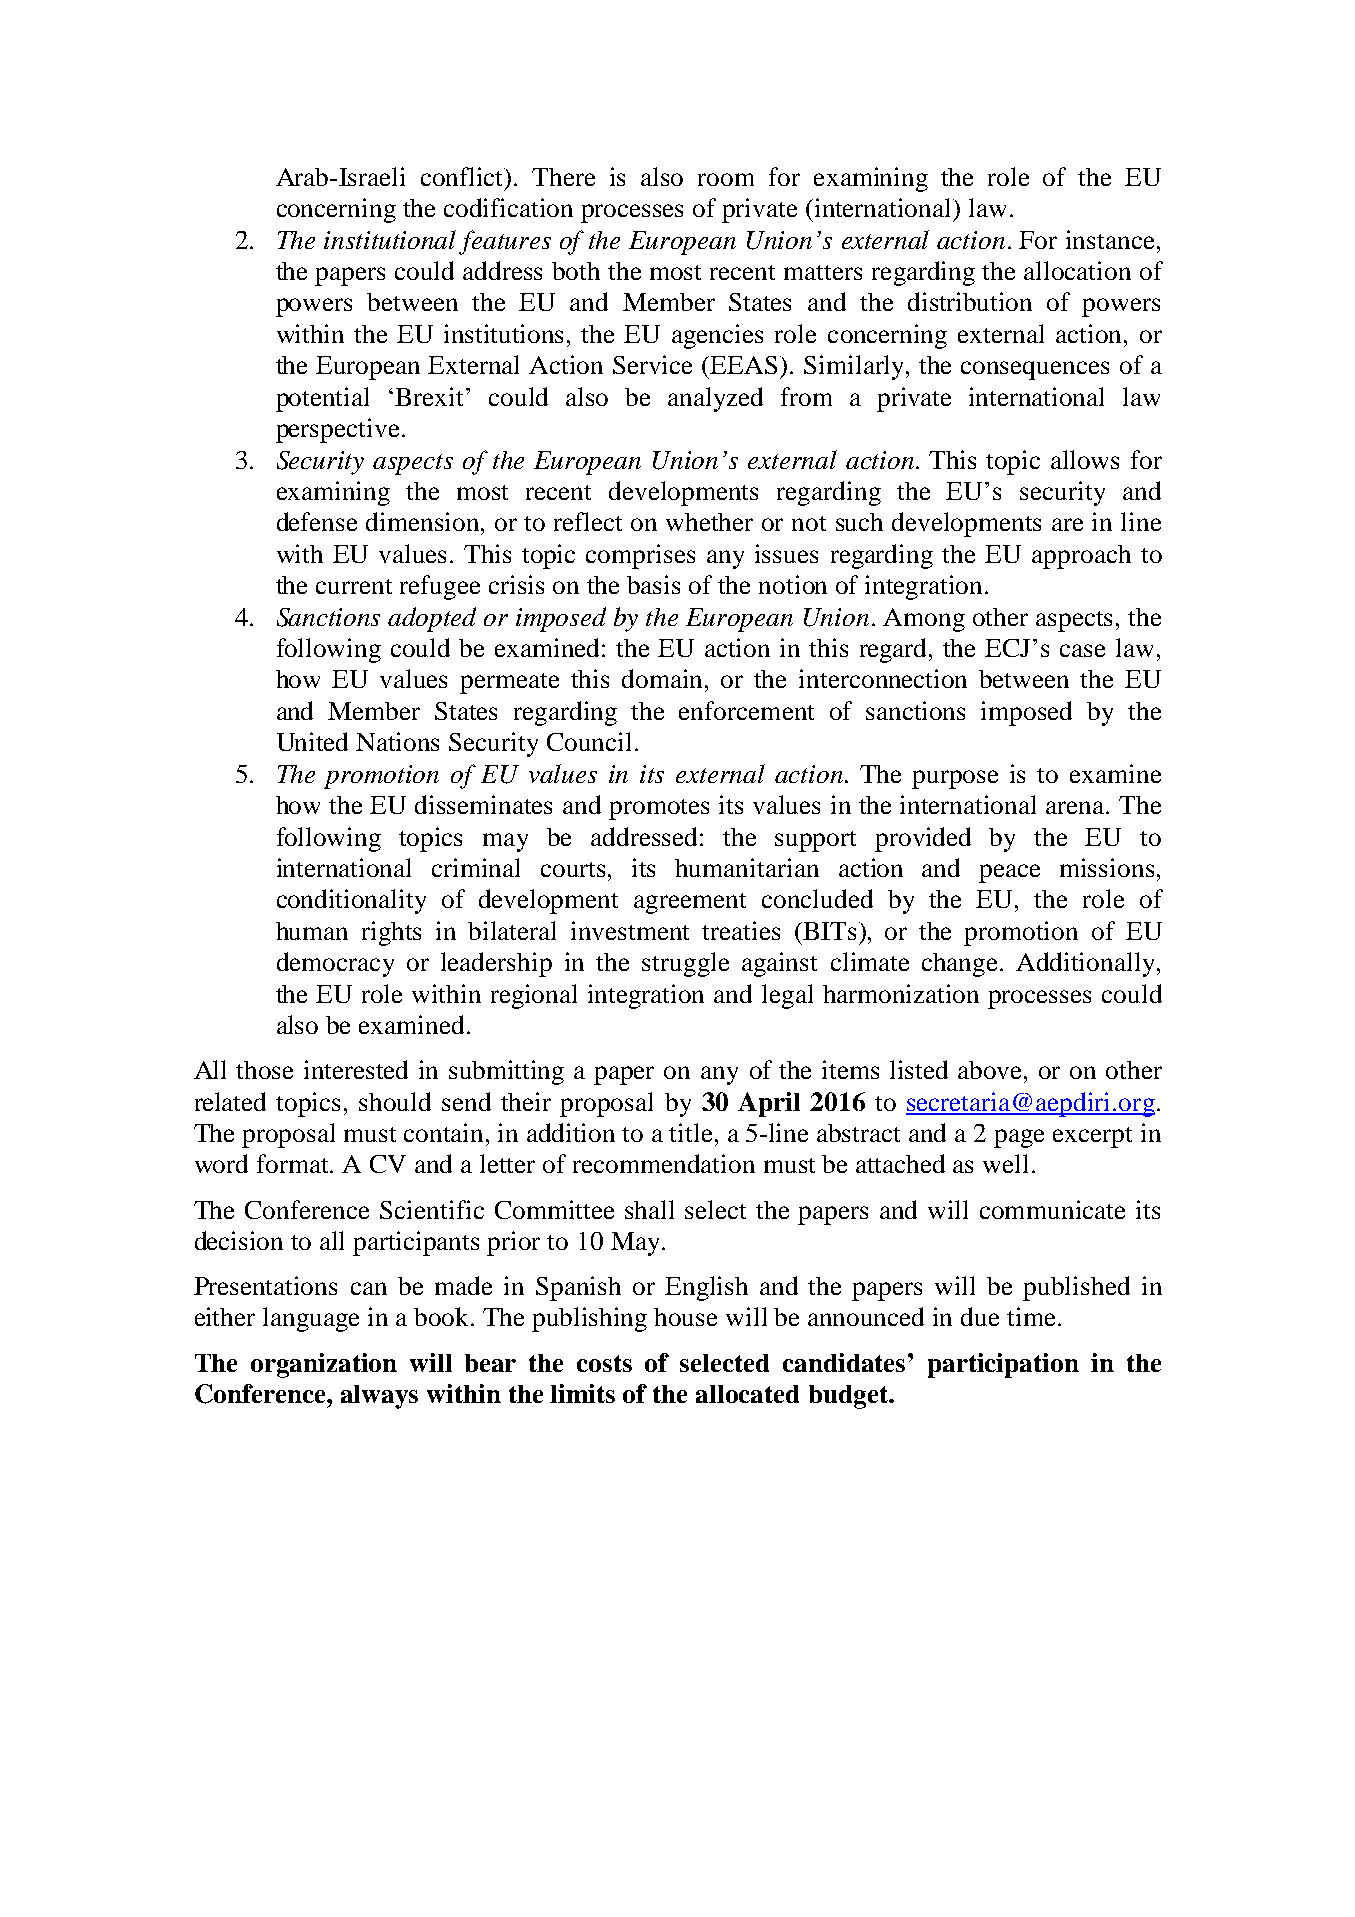 Image resolution: width=1355 pixels, height=1917 pixels. I want to click on participation, so click(1003, 1365).
